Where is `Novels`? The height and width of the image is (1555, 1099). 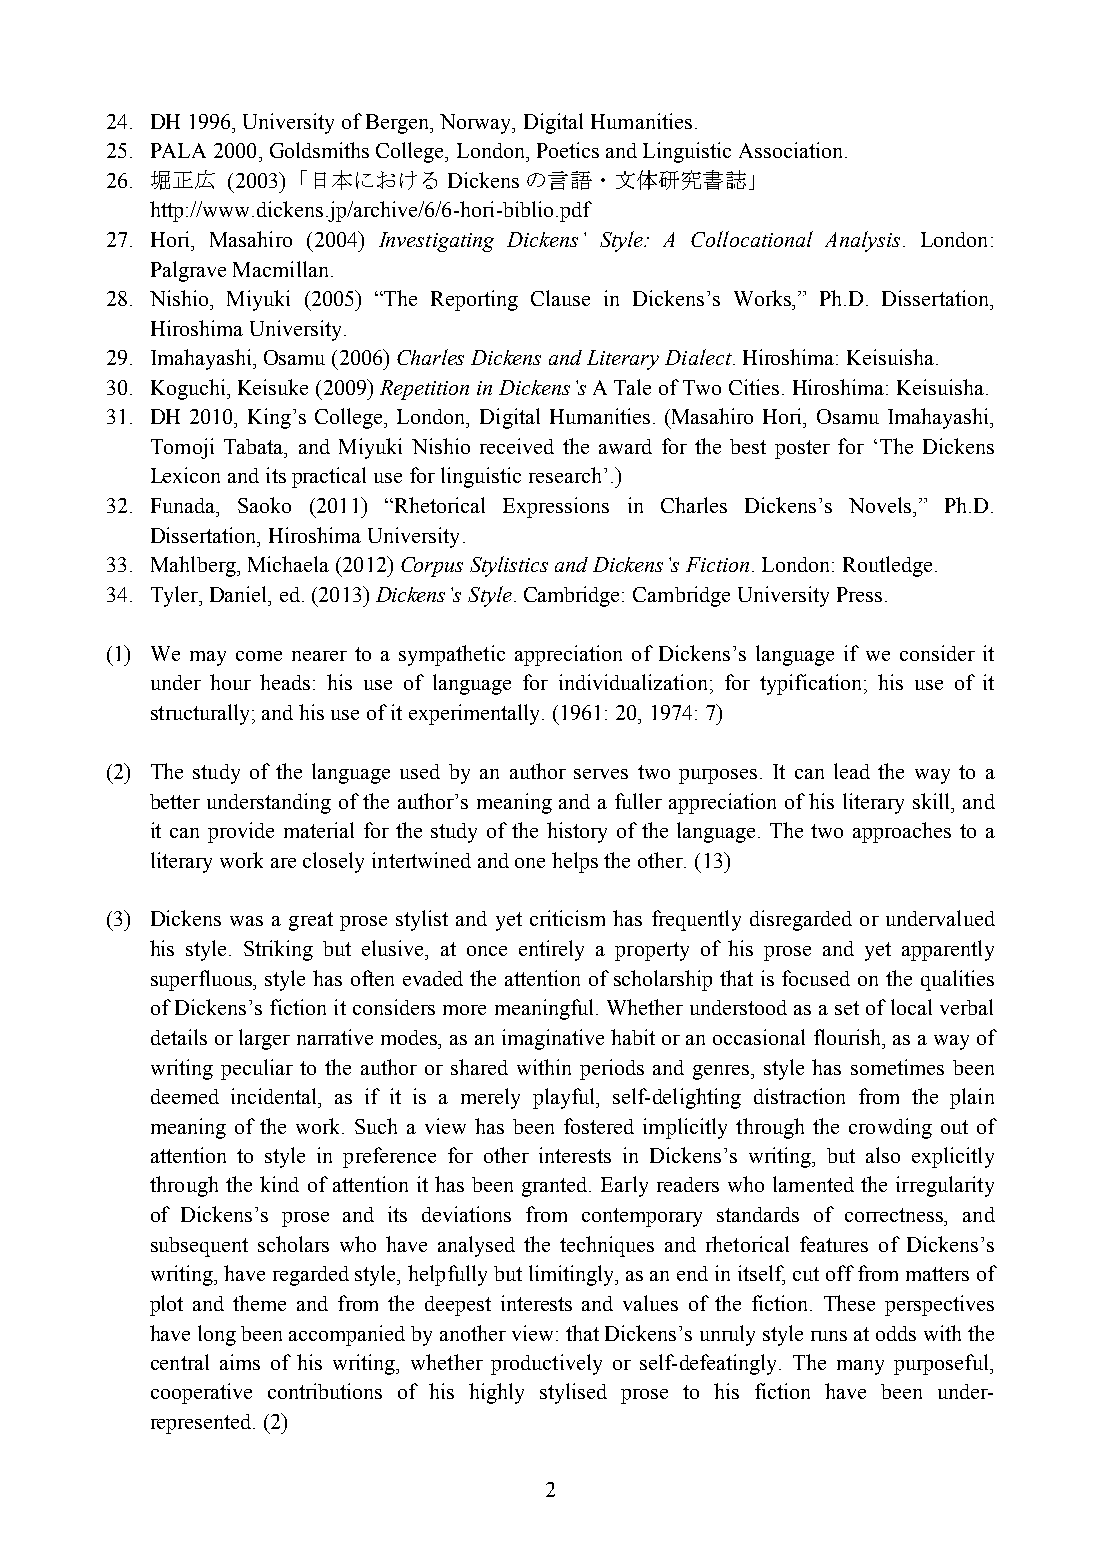 Novels is located at coordinates (881, 505).
